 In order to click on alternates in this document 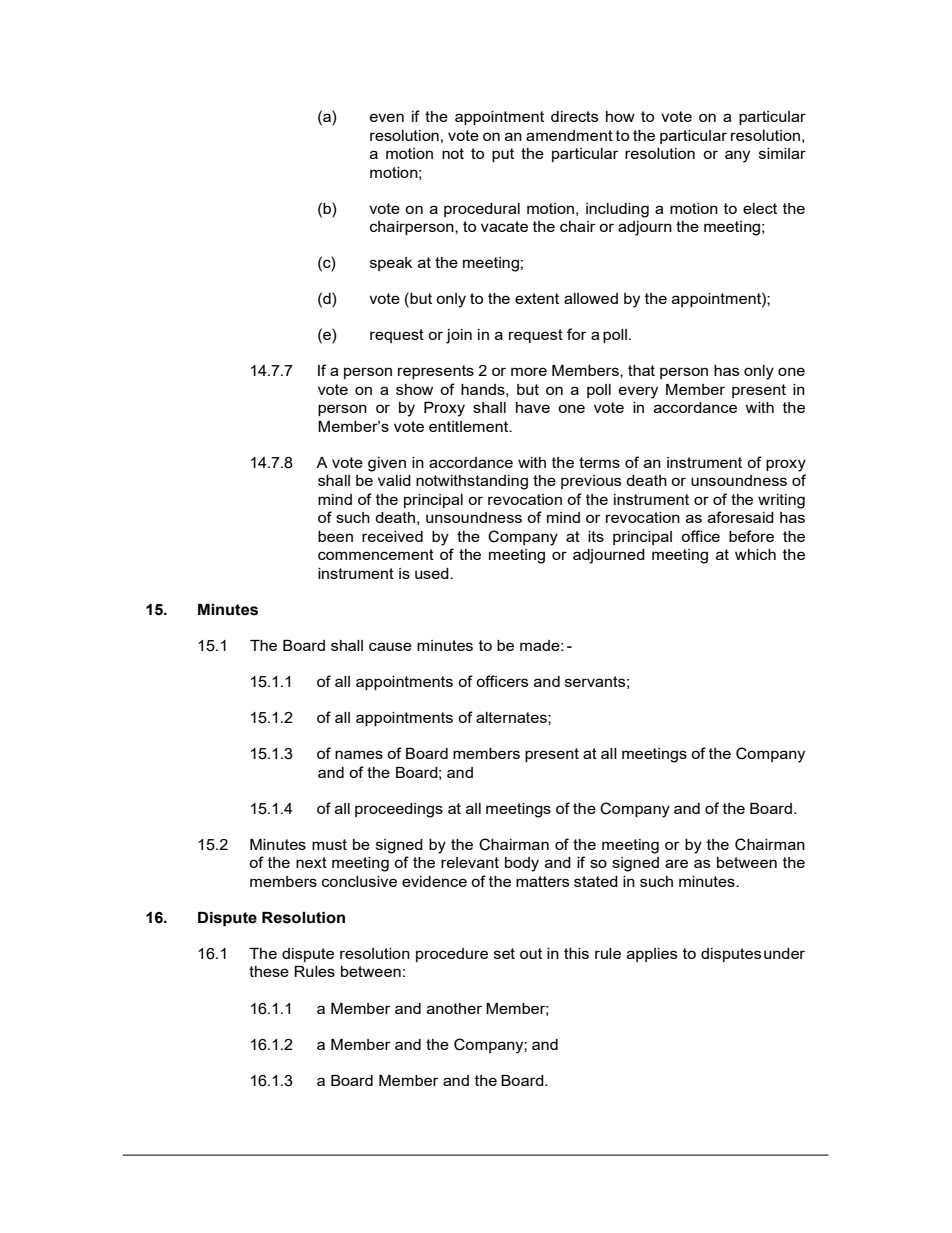, I will do `click(512, 717)`.
